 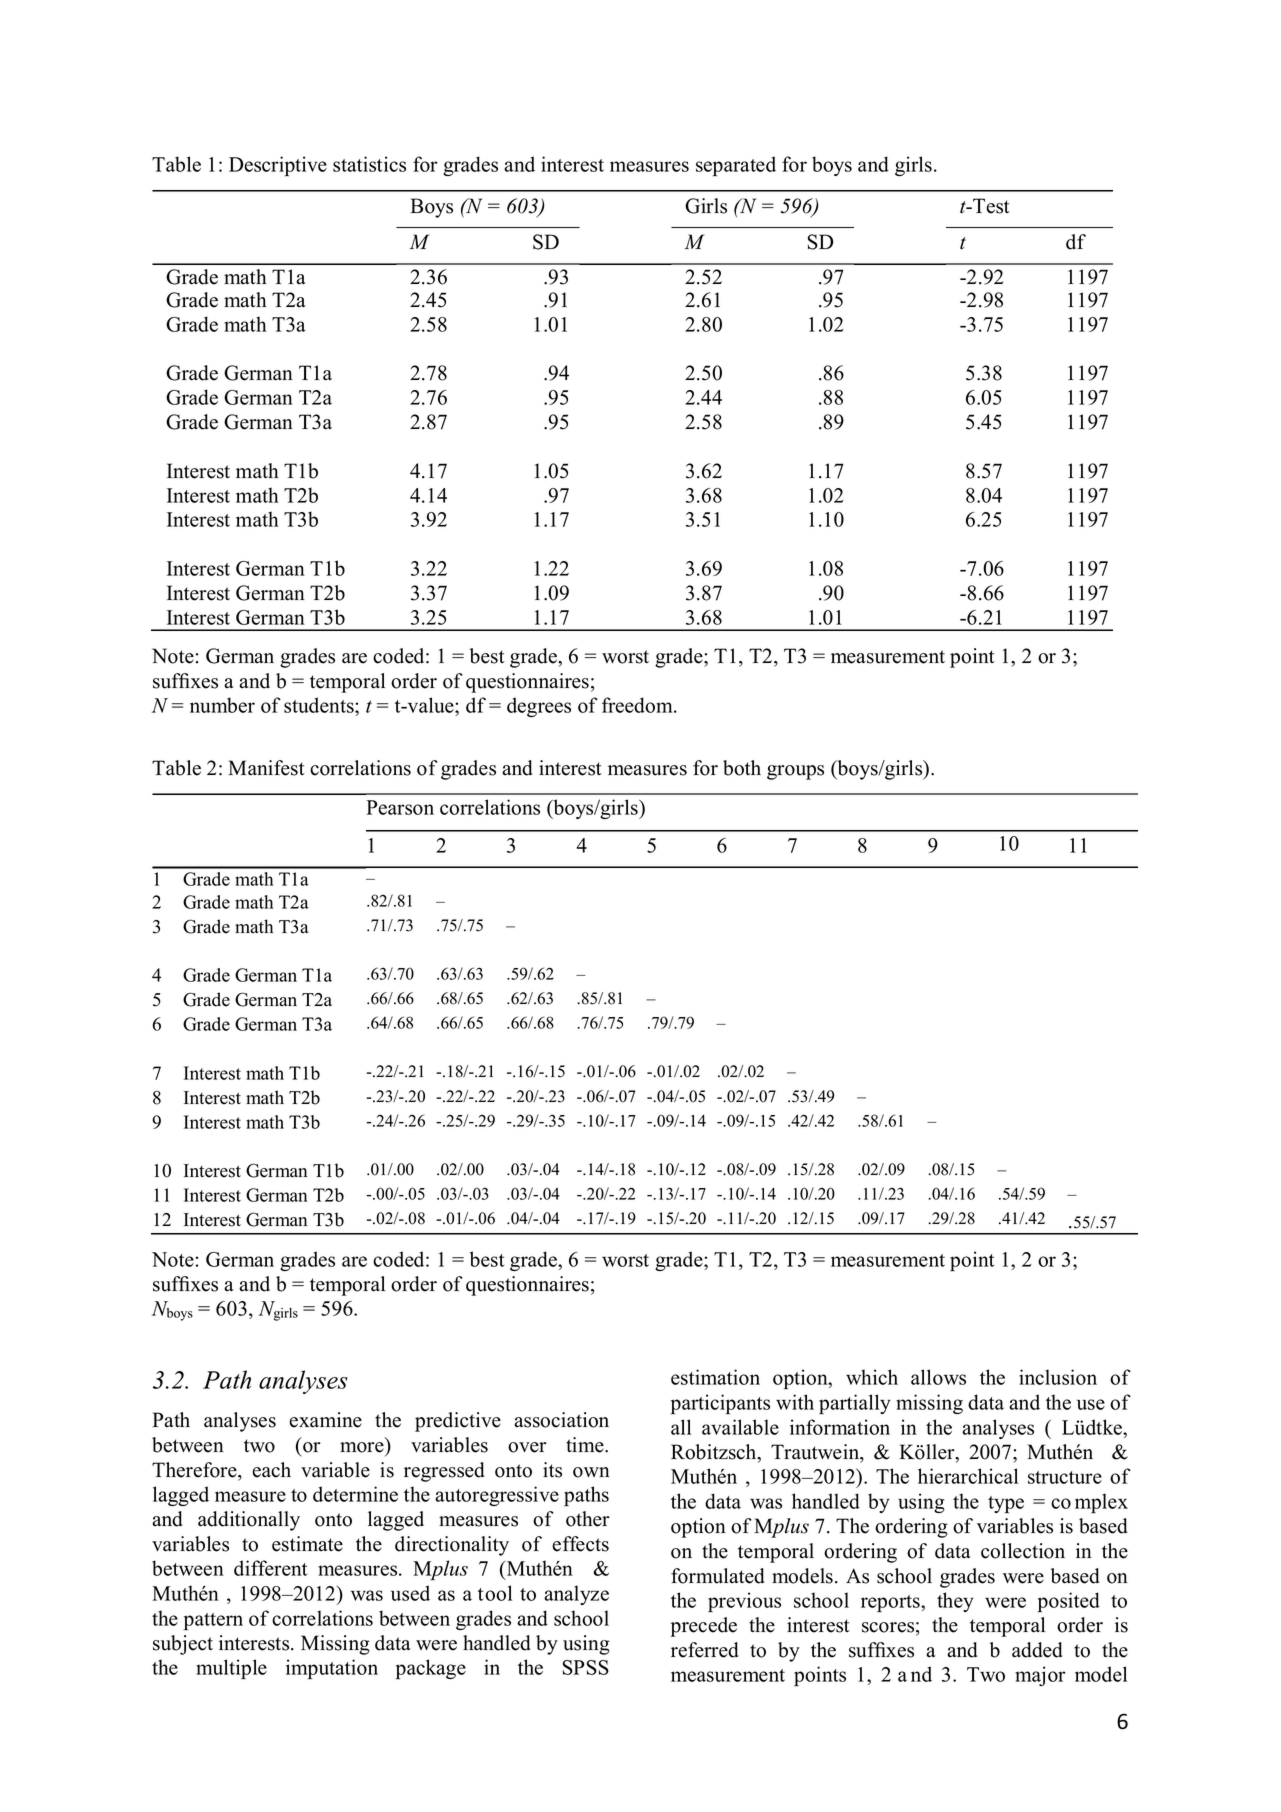 What do you see at coordinates (955, 1602) in the page?
I see `they` at bounding box center [955, 1602].
